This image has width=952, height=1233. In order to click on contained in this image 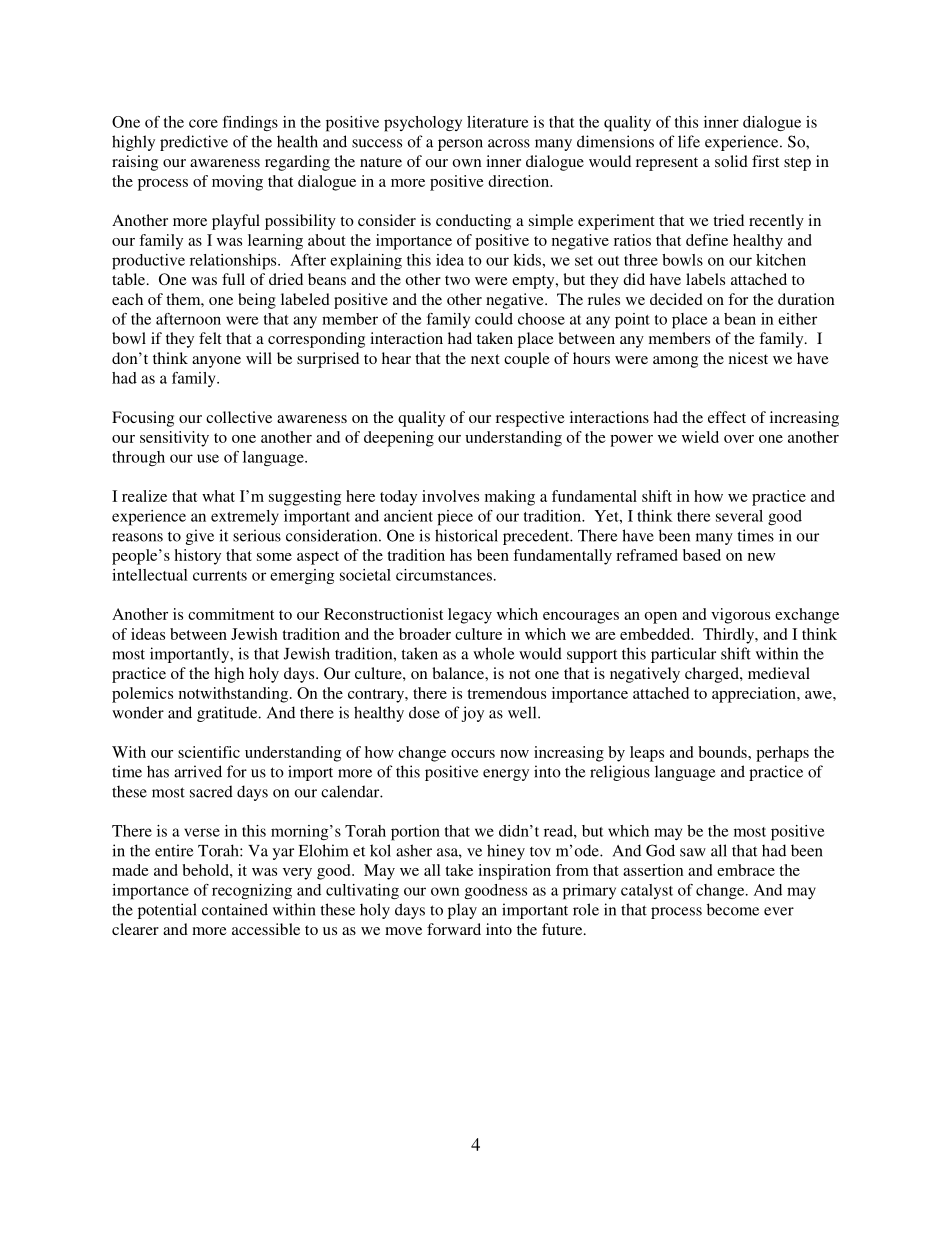, I will do `click(235, 909)`.
